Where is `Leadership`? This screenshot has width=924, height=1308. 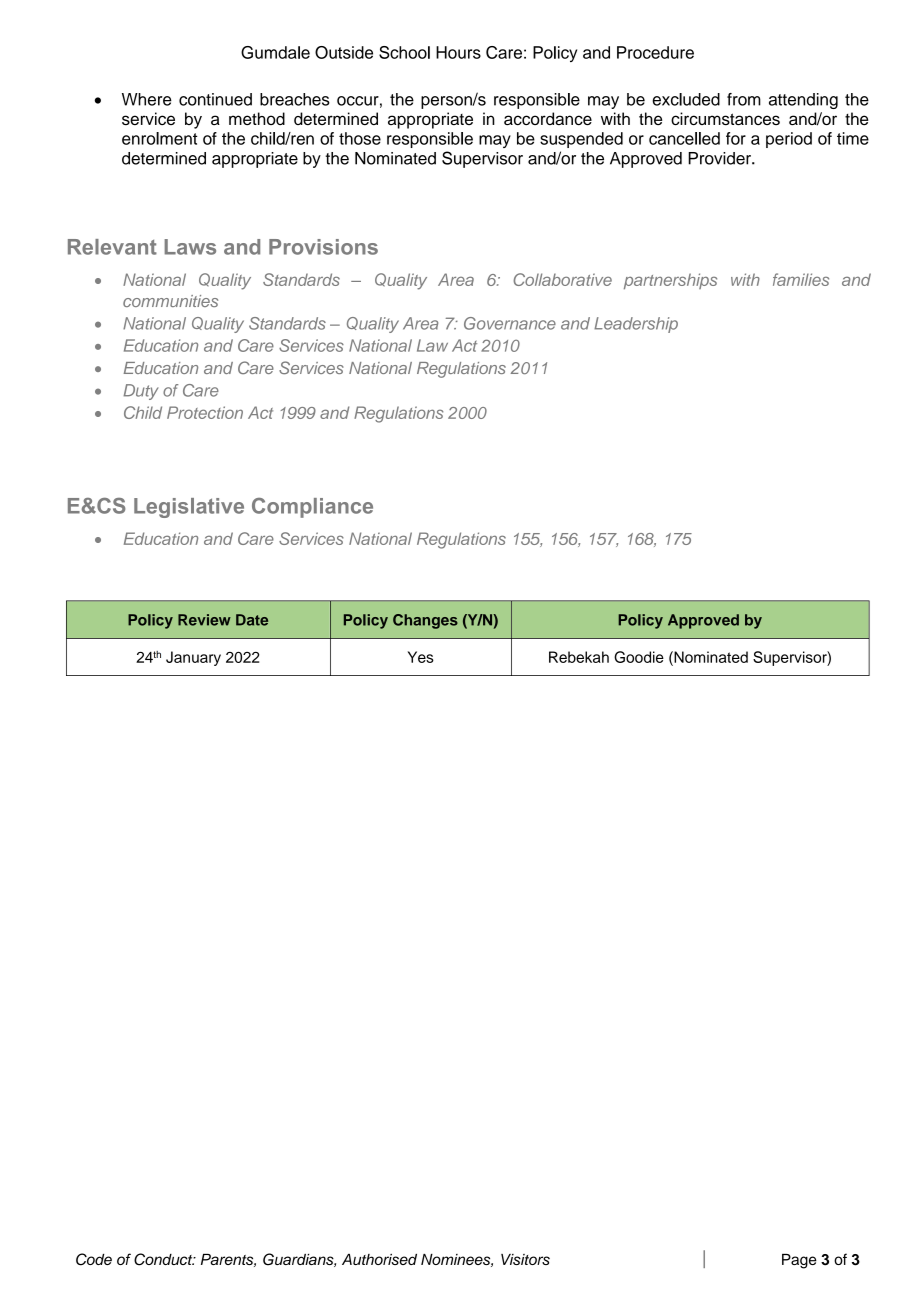 Leadership is located at coordinates (636, 325).
